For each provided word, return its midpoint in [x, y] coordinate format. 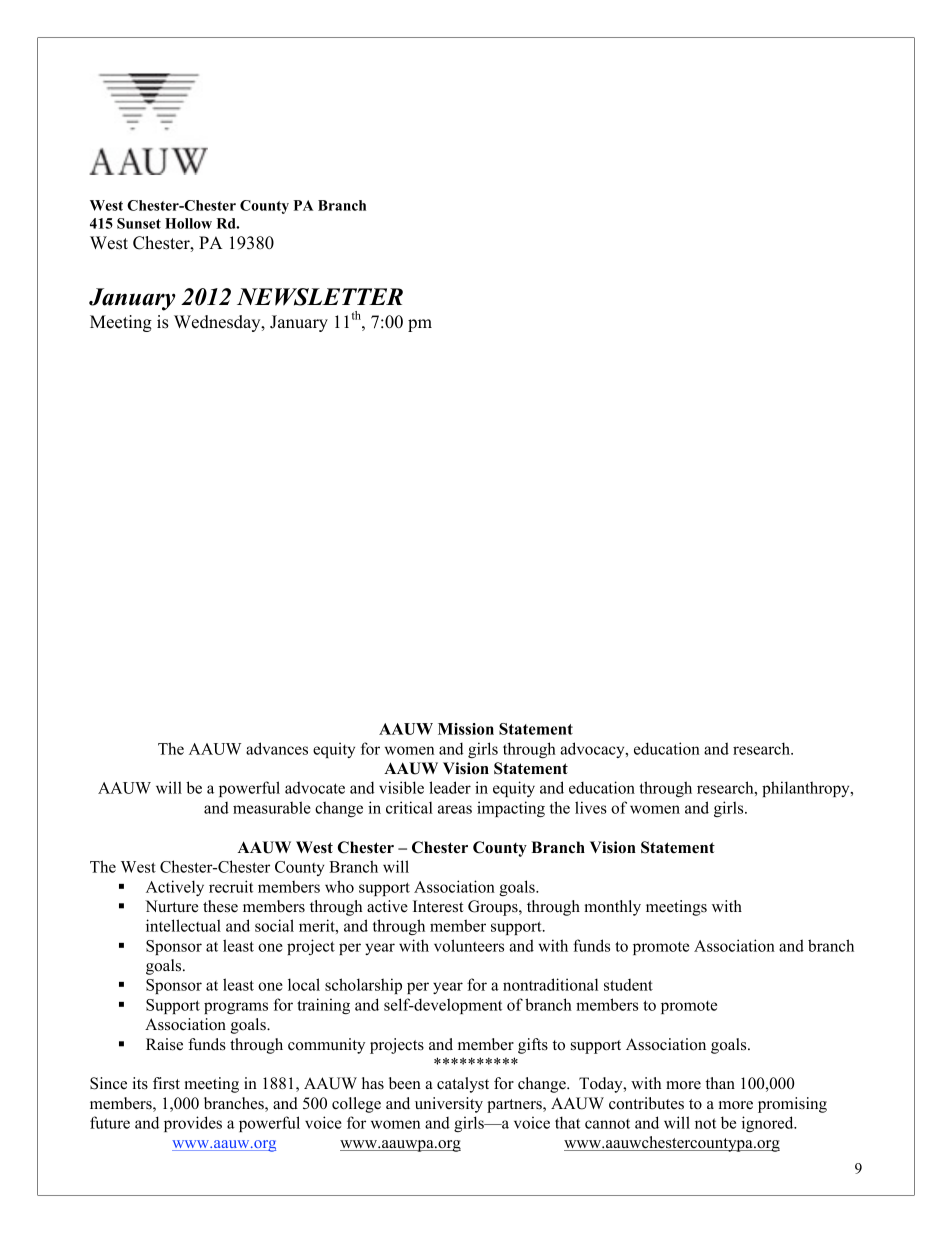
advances [277, 748]
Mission [466, 729]
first [166, 1083]
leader [450, 787]
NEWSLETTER [320, 297]
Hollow [188, 223]
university [449, 1105]
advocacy [593, 750]
